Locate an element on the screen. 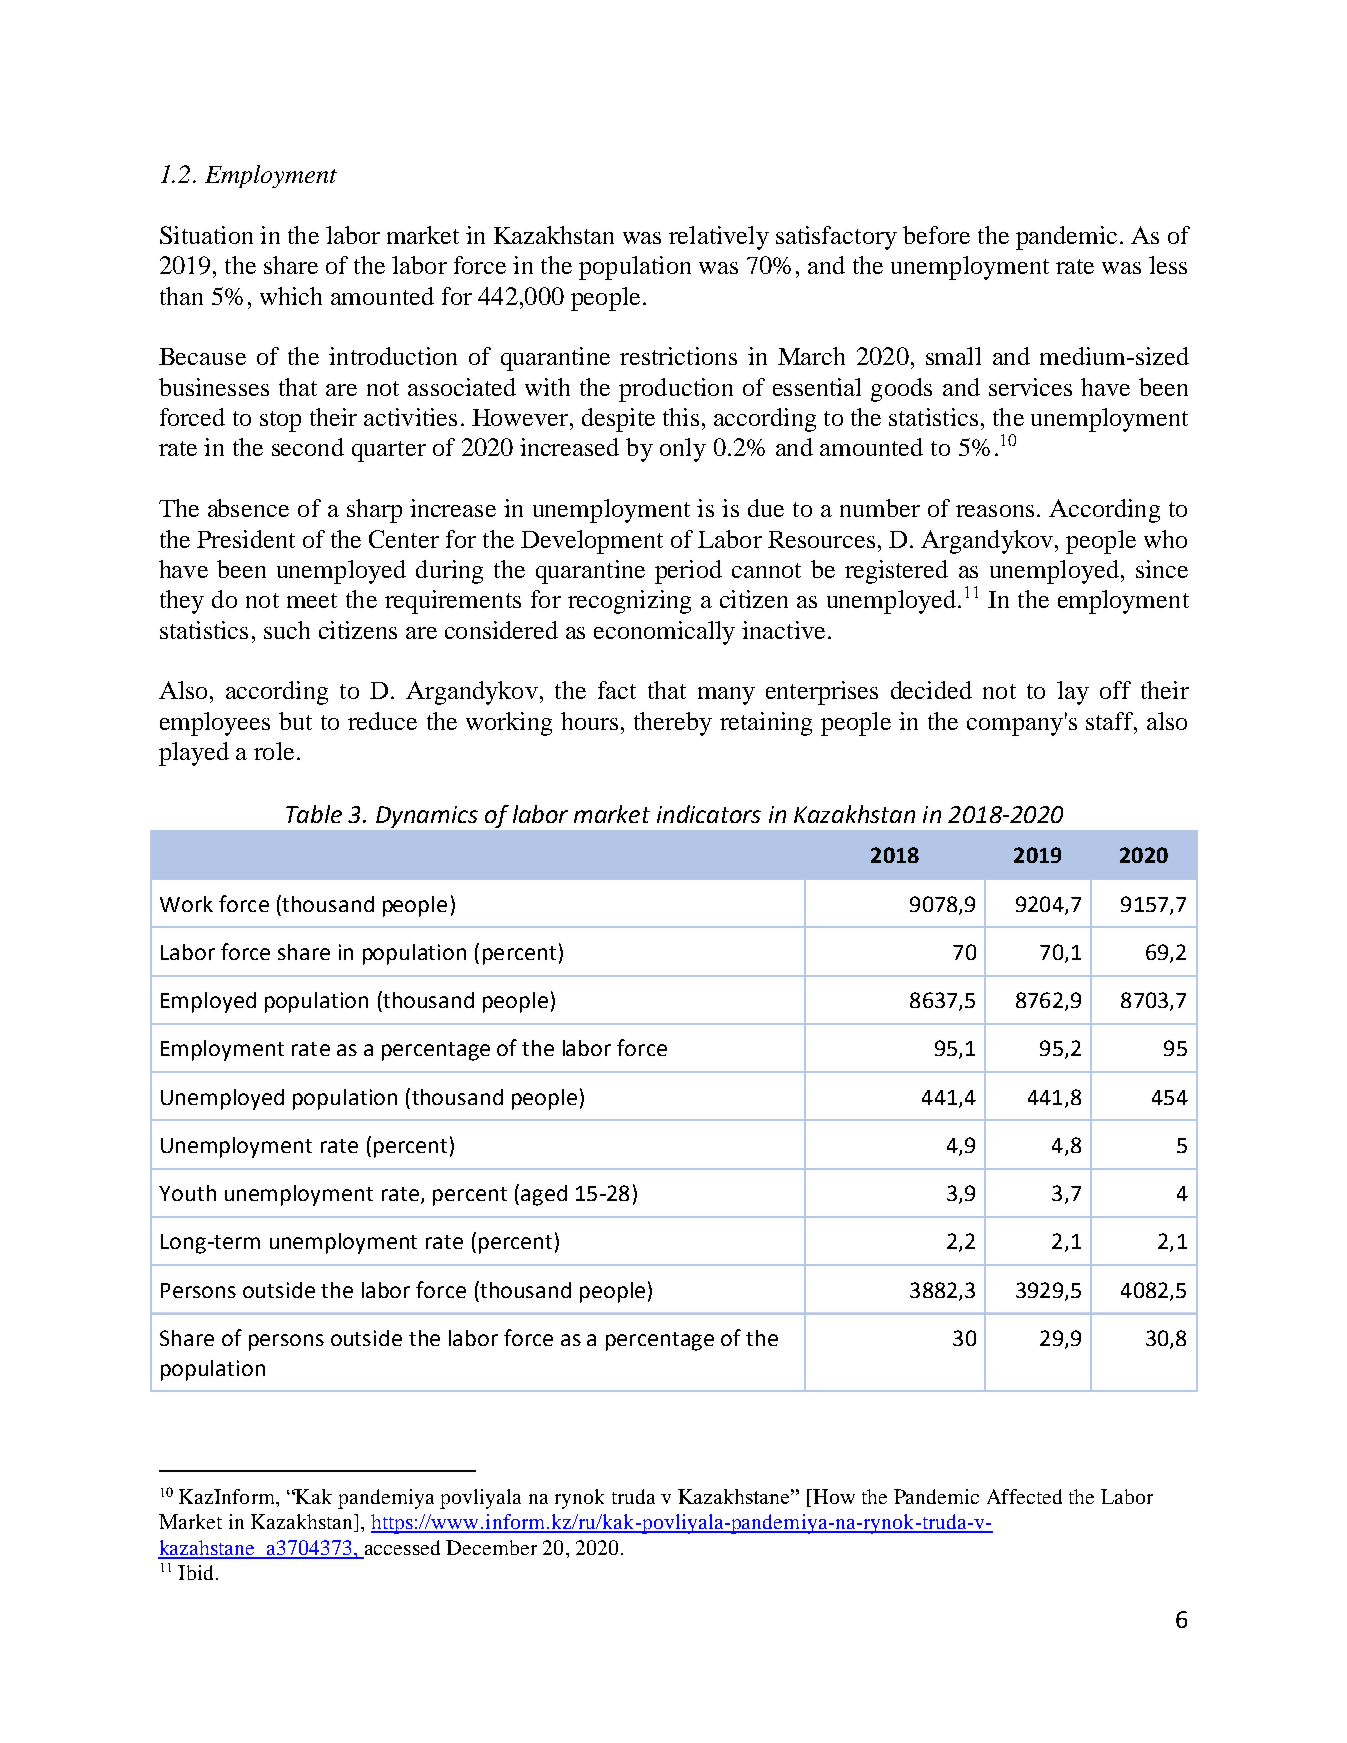 The width and height of the screenshot is (1347, 1743). Ibid is located at coordinates (195, 1572).
